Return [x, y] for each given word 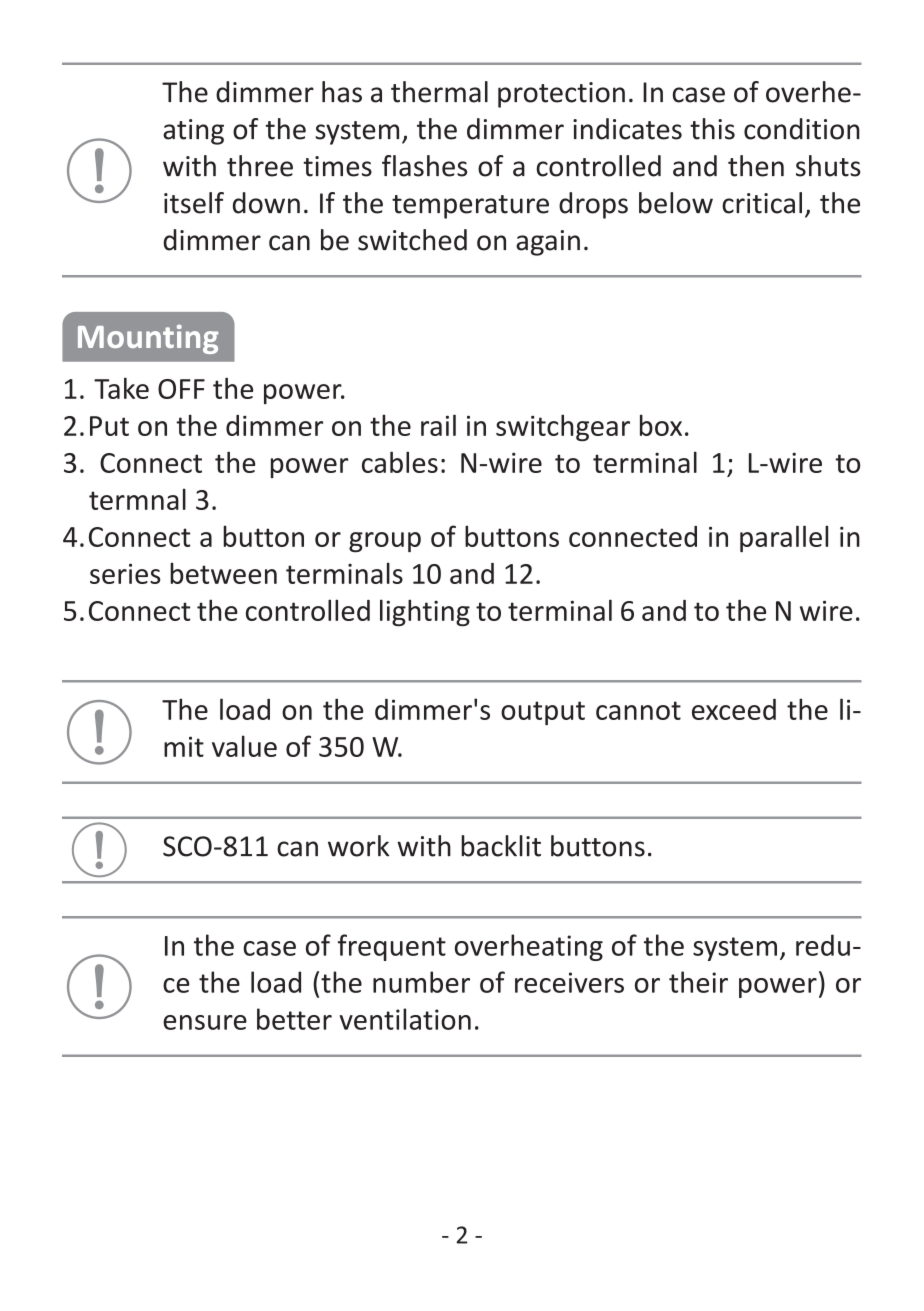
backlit [501, 846]
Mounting [148, 339]
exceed [734, 709]
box [661, 425]
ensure [205, 1022]
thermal [439, 92]
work [358, 846]
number [421, 982]
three [260, 166]
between [223, 573]
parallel [784, 538]
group [385, 542]
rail [438, 425]
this [712, 129]
